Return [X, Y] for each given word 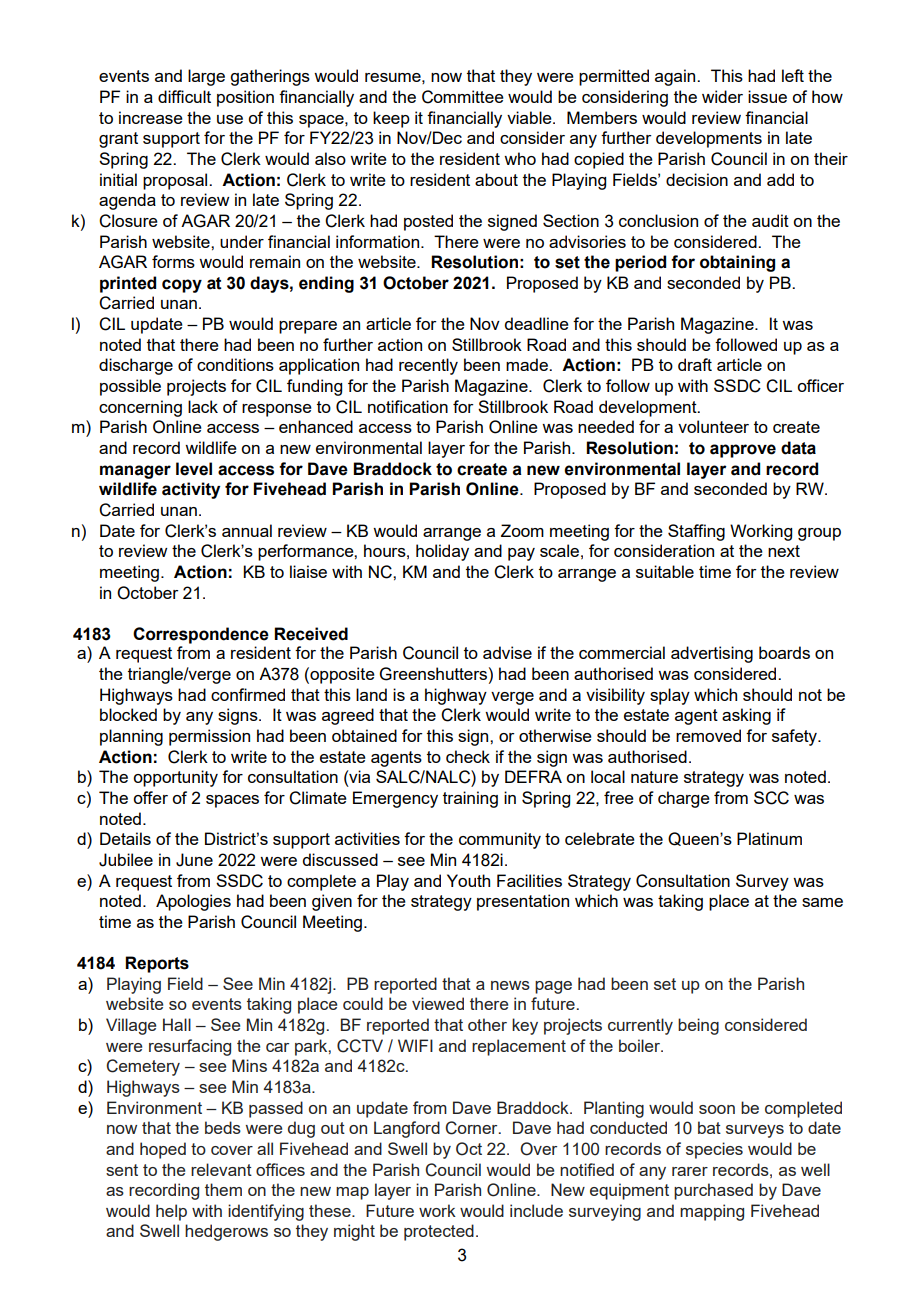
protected [439, 1232]
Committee [463, 97]
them [223, 1189]
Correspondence [201, 635]
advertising [712, 654]
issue [767, 96]
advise [507, 652]
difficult [184, 96]
